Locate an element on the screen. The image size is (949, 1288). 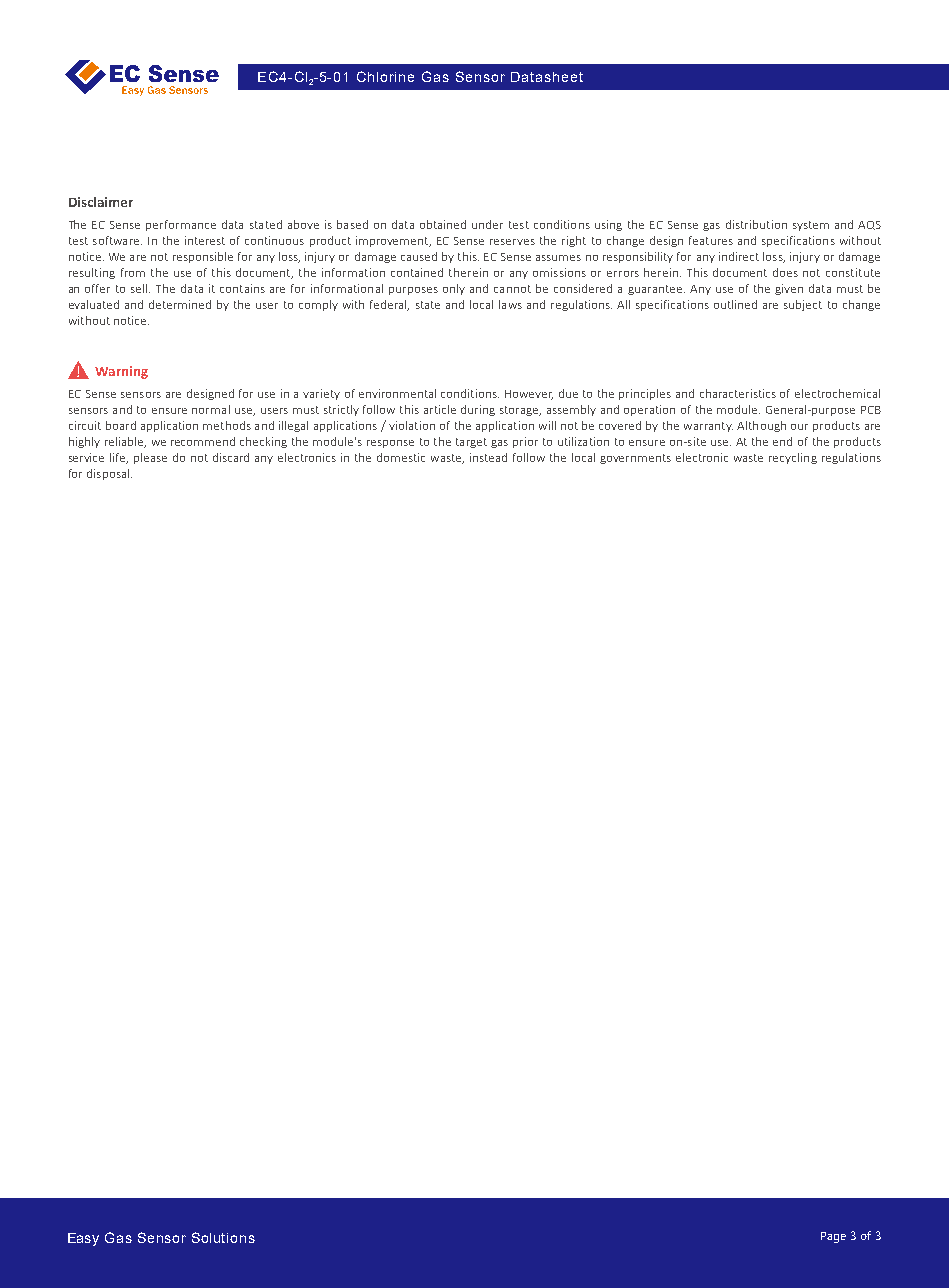
instead is located at coordinates (488, 457).
